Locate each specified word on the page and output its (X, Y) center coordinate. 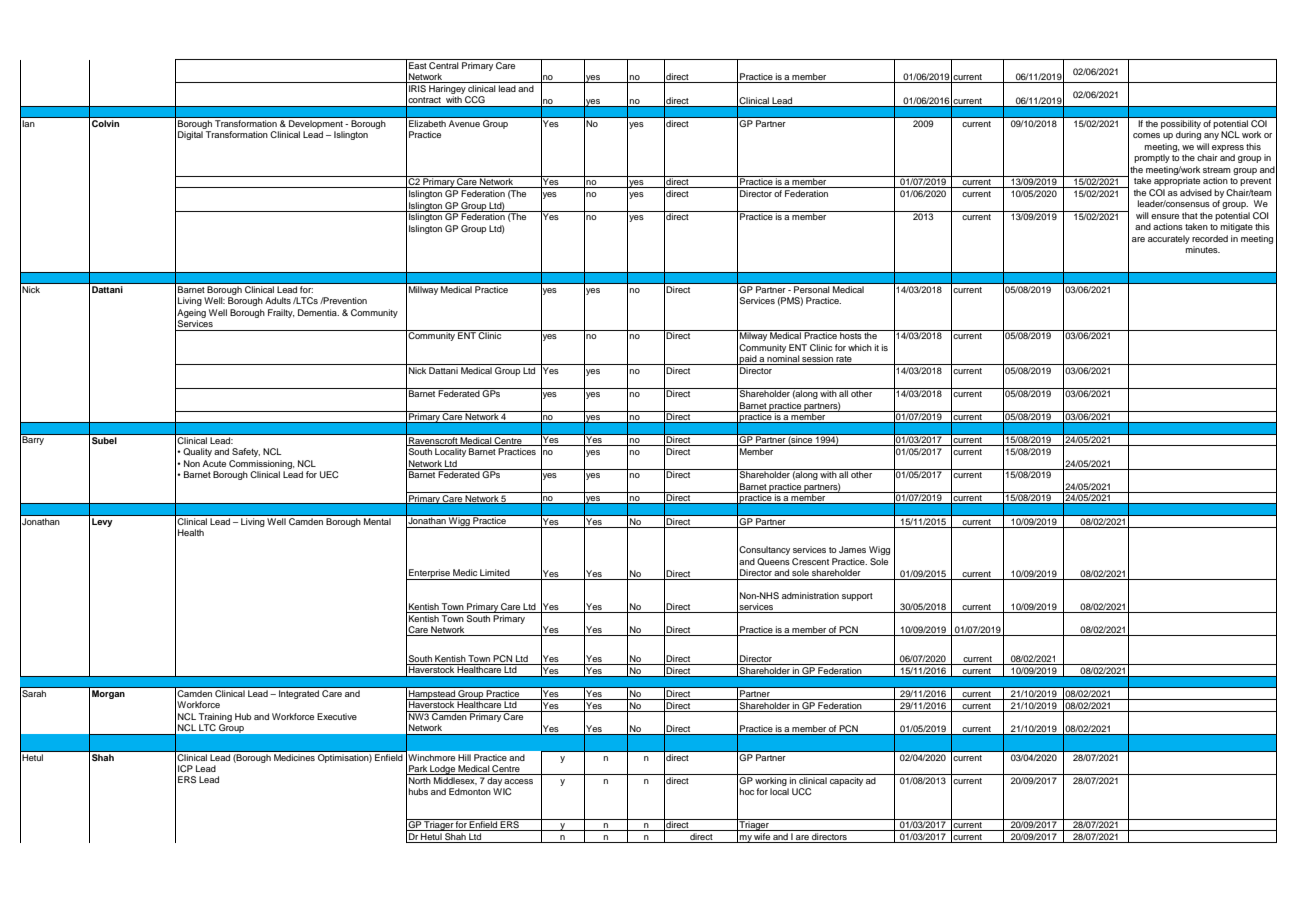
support (857, 597)
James (852, 549)
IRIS (417, 88)
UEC (329, 474)
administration (810, 595)
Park (418, 770)
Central (444, 64)
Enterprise (429, 574)
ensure (1165, 216)
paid (748, 360)
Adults (278, 300)
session (817, 360)
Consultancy (764, 550)
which (860, 347)
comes (1146, 135)
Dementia (318, 312)
